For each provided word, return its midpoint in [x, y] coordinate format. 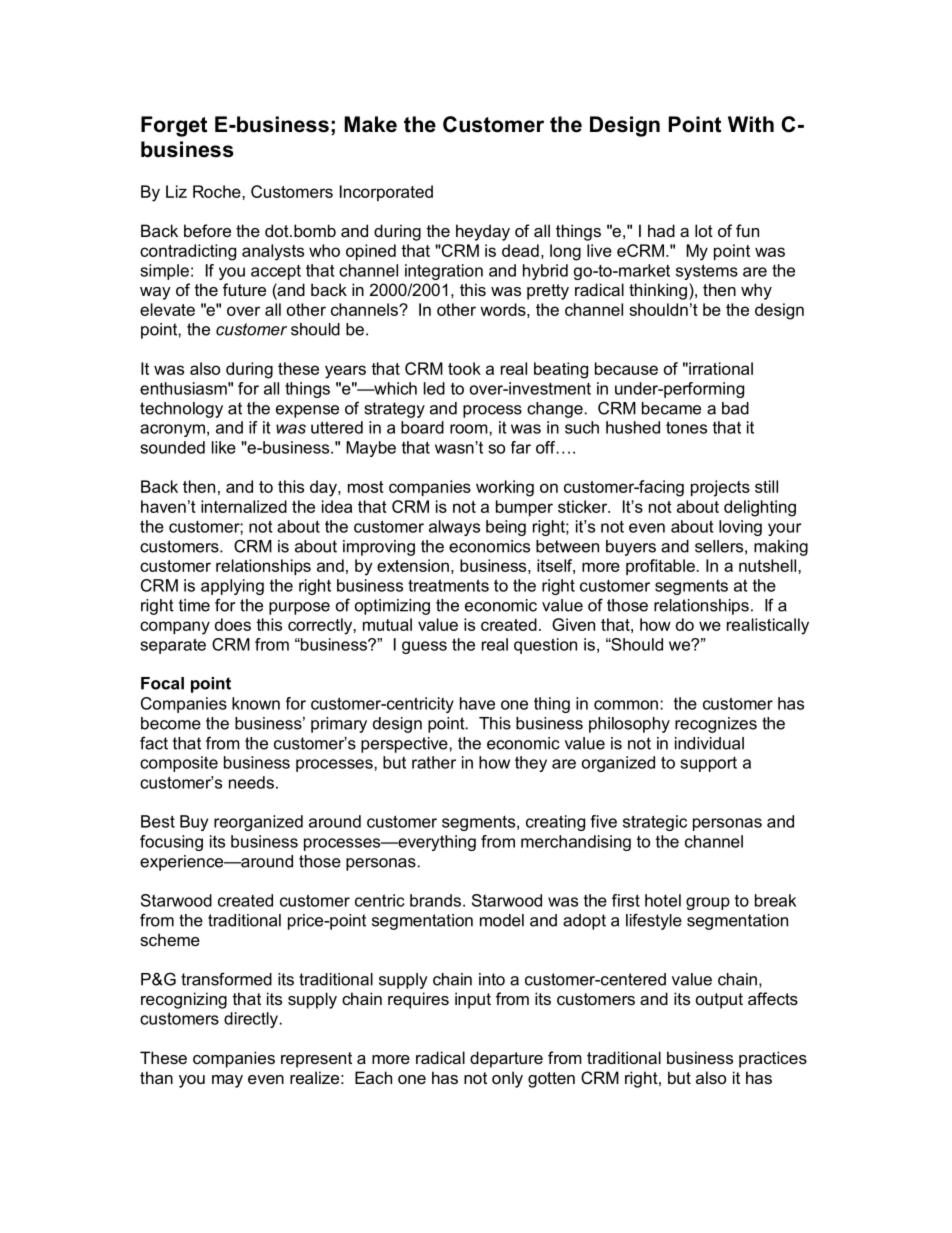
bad [735, 408]
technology [181, 410]
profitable [660, 567]
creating [555, 823]
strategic [655, 823]
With [751, 124]
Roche [218, 191]
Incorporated [386, 193]
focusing [171, 843]
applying [232, 587]
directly [252, 1020]
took [464, 368]
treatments [448, 585]
